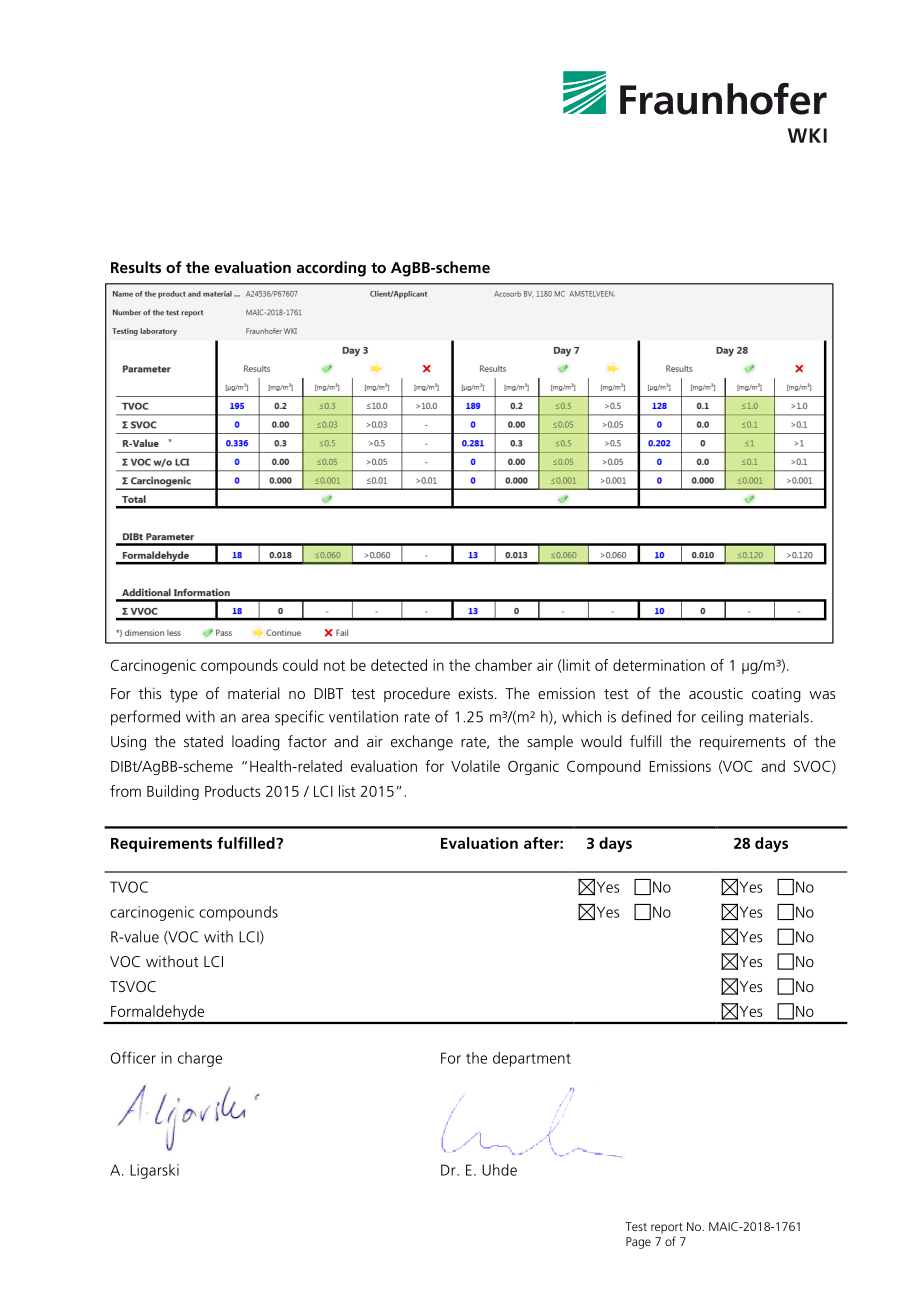  I want to click on chamber, so click(503, 665).
